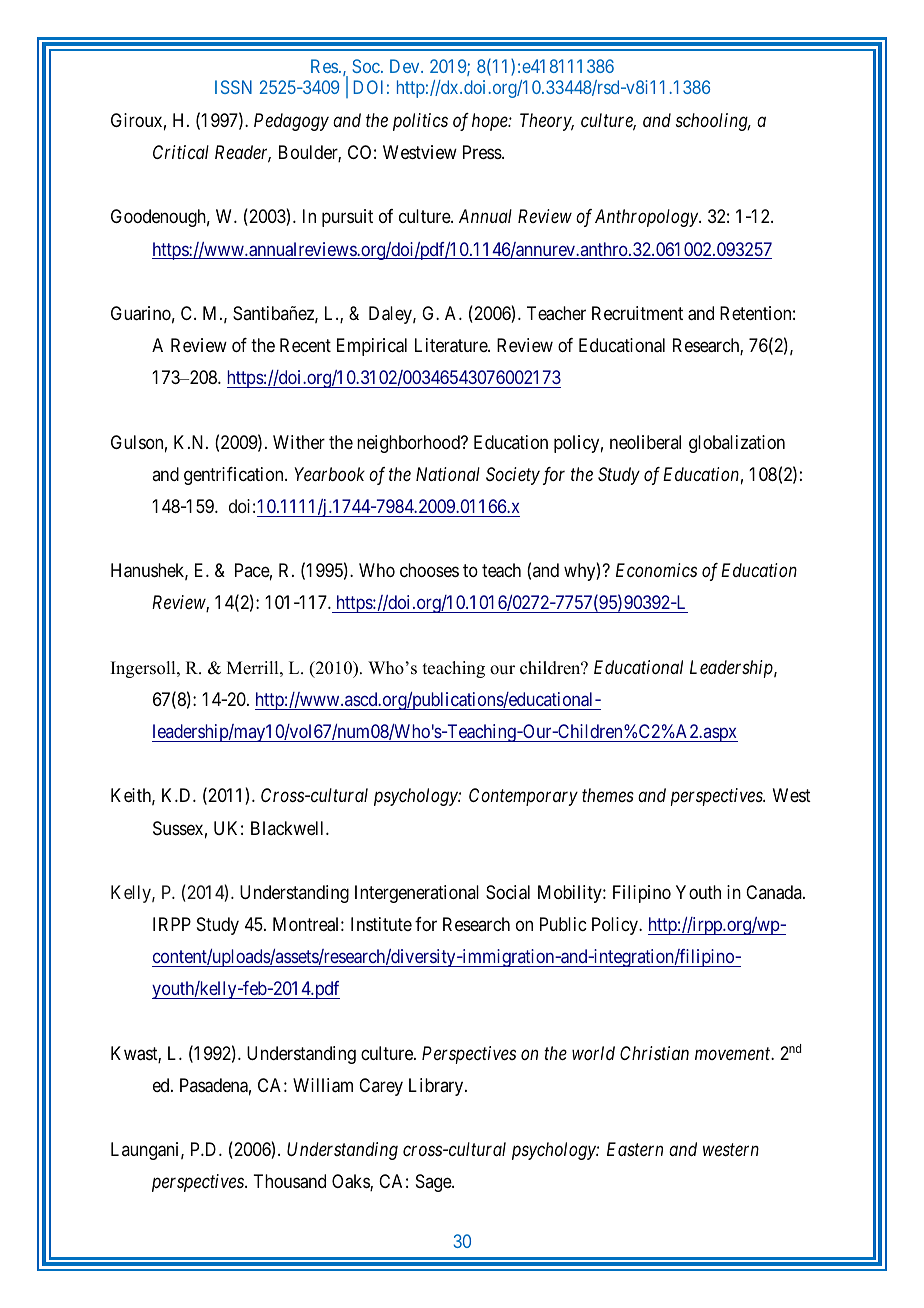 The height and width of the page is (1308, 924). I want to click on Economics, so click(656, 570).
